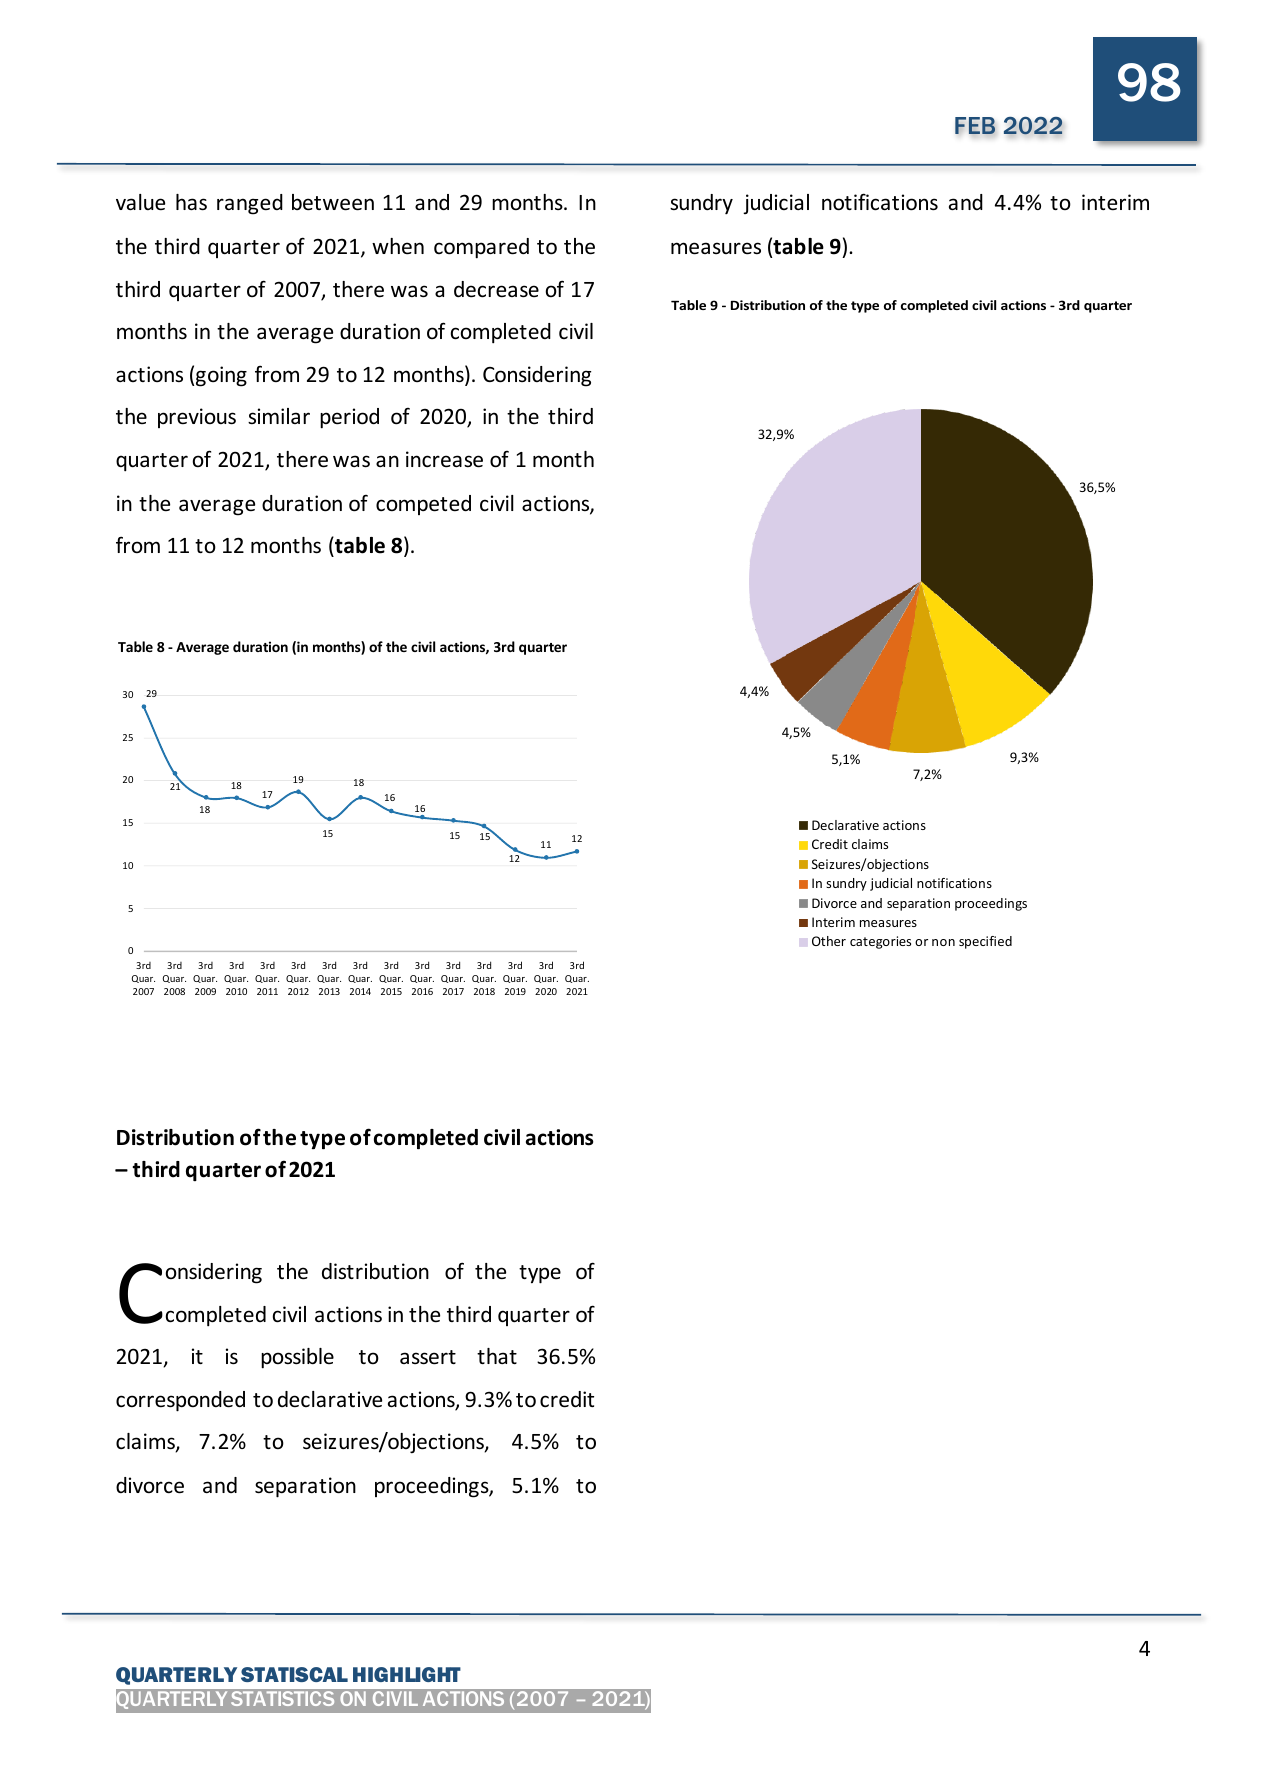  Describe the element at coordinates (428, 1357) in the image. I see `assert` at that location.
